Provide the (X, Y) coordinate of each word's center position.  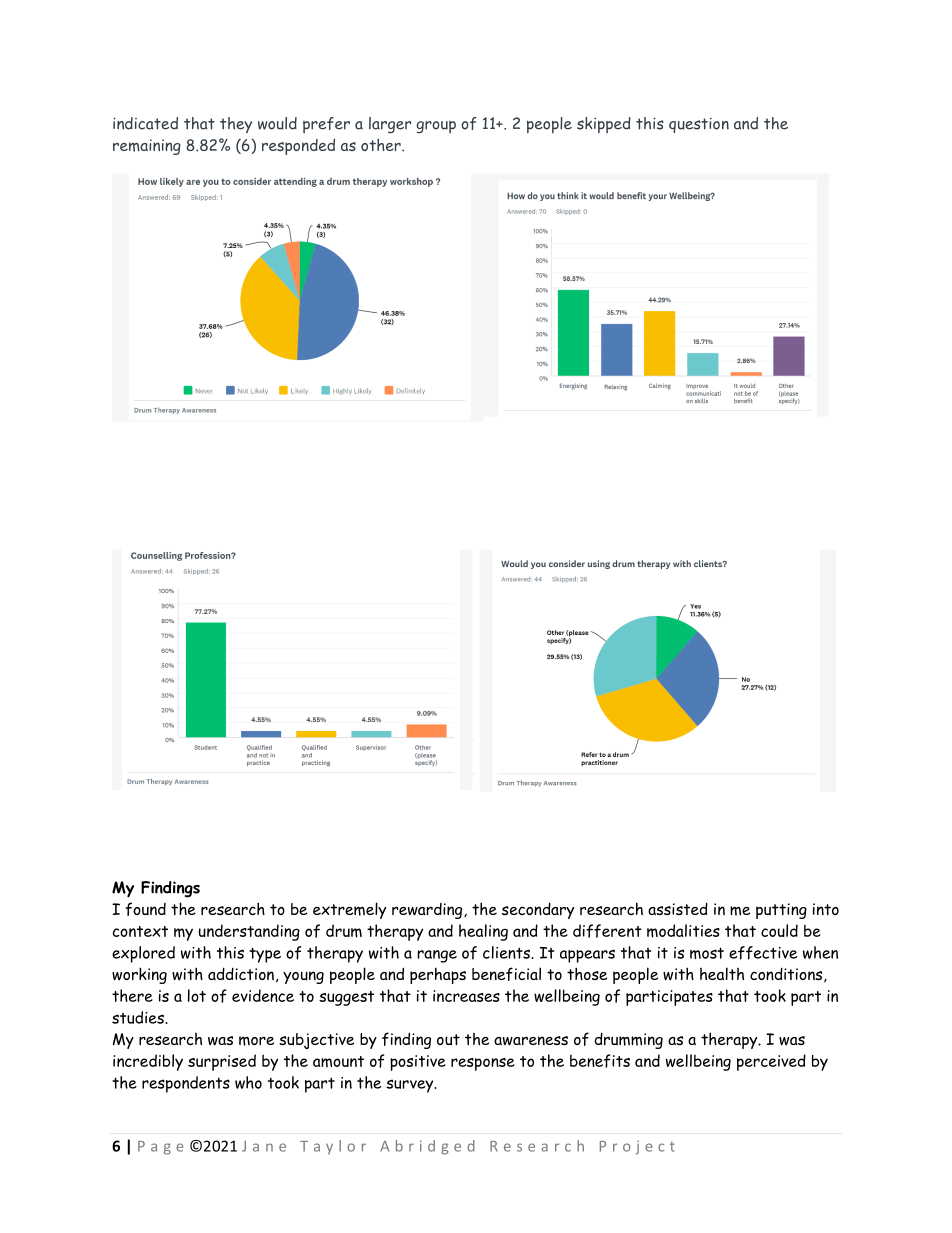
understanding (249, 932)
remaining (147, 147)
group (436, 127)
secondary (538, 910)
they (236, 125)
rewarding (428, 911)
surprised (222, 1062)
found (145, 909)
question (699, 125)
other (382, 145)
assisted (678, 908)
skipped (604, 125)
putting (781, 911)
